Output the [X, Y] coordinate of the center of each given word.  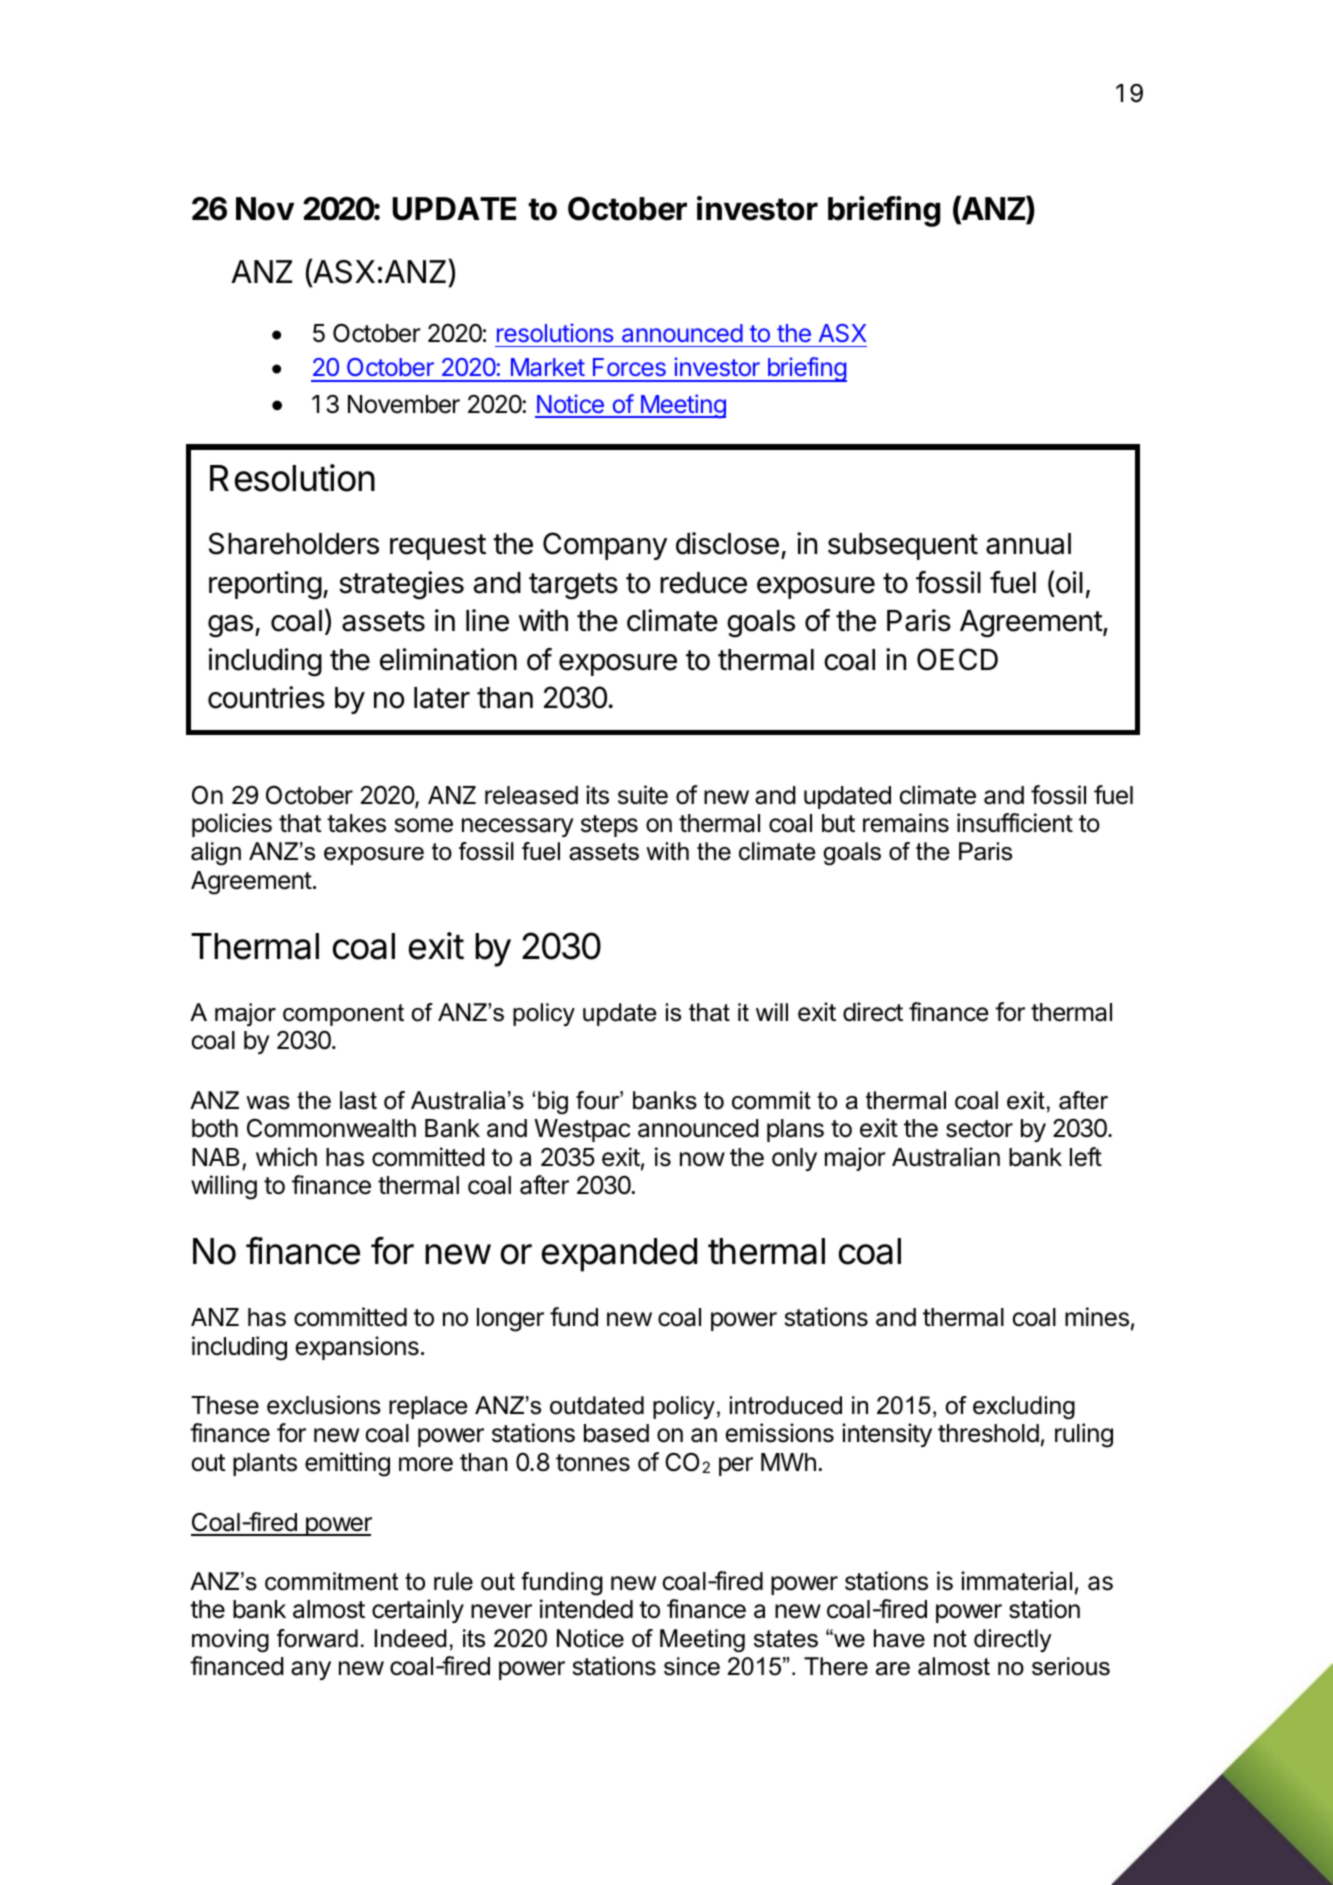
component [343, 1015]
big [553, 1102]
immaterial [1016, 1581]
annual [1028, 544]
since [692, 1666]
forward [317, 1638]
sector [979, 1129]
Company [605, 546]
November [404, 404]
